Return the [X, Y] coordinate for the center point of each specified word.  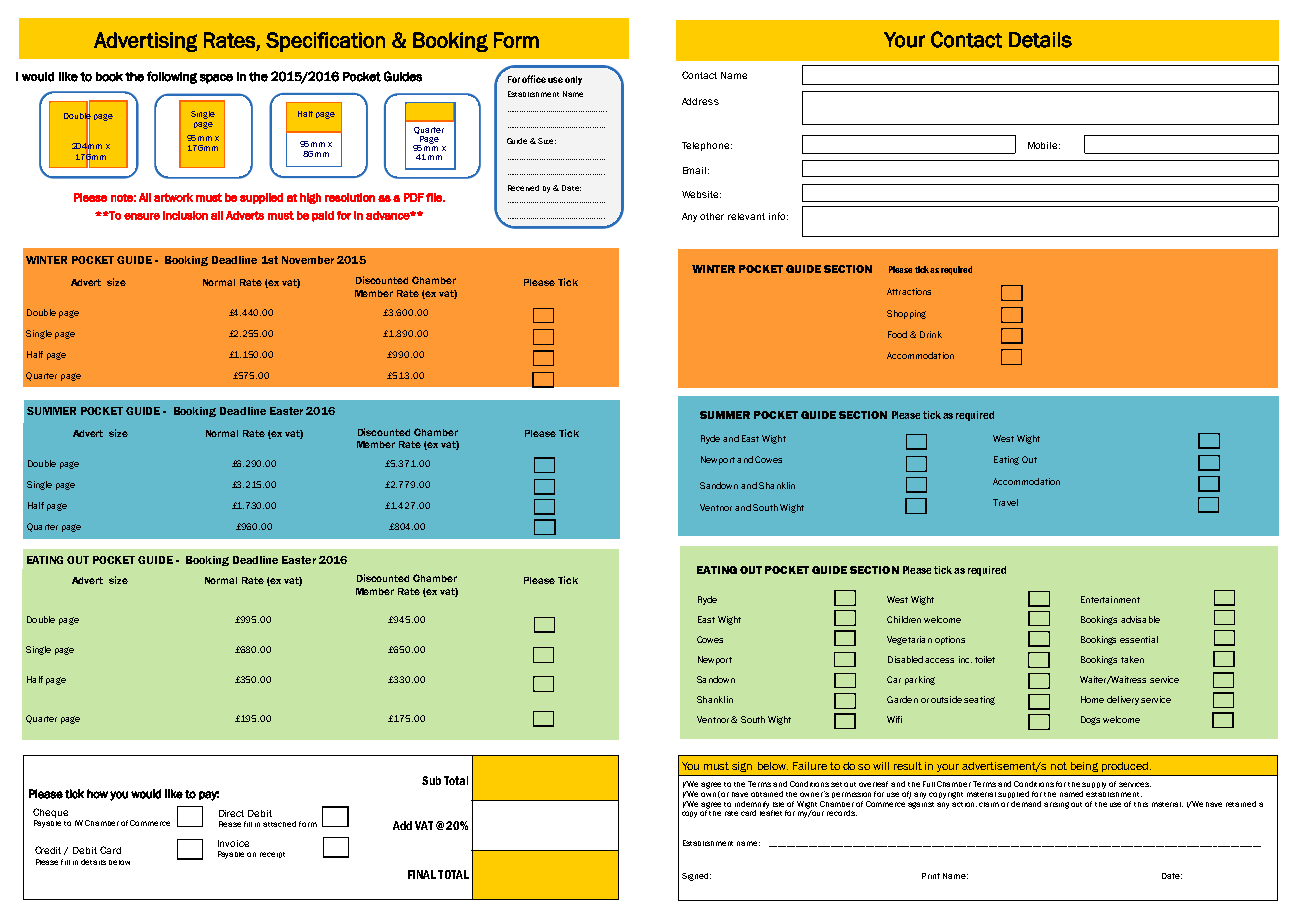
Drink [931, 334]
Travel [1005, 502]
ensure [142, 216]
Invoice [233, 843]
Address [700, 101]
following [172, 77]
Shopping [906, 314]
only [573, 80]
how [97, 794]
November [308, 260]
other [712, 216]
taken [1132, 659]
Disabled [905, 659]
